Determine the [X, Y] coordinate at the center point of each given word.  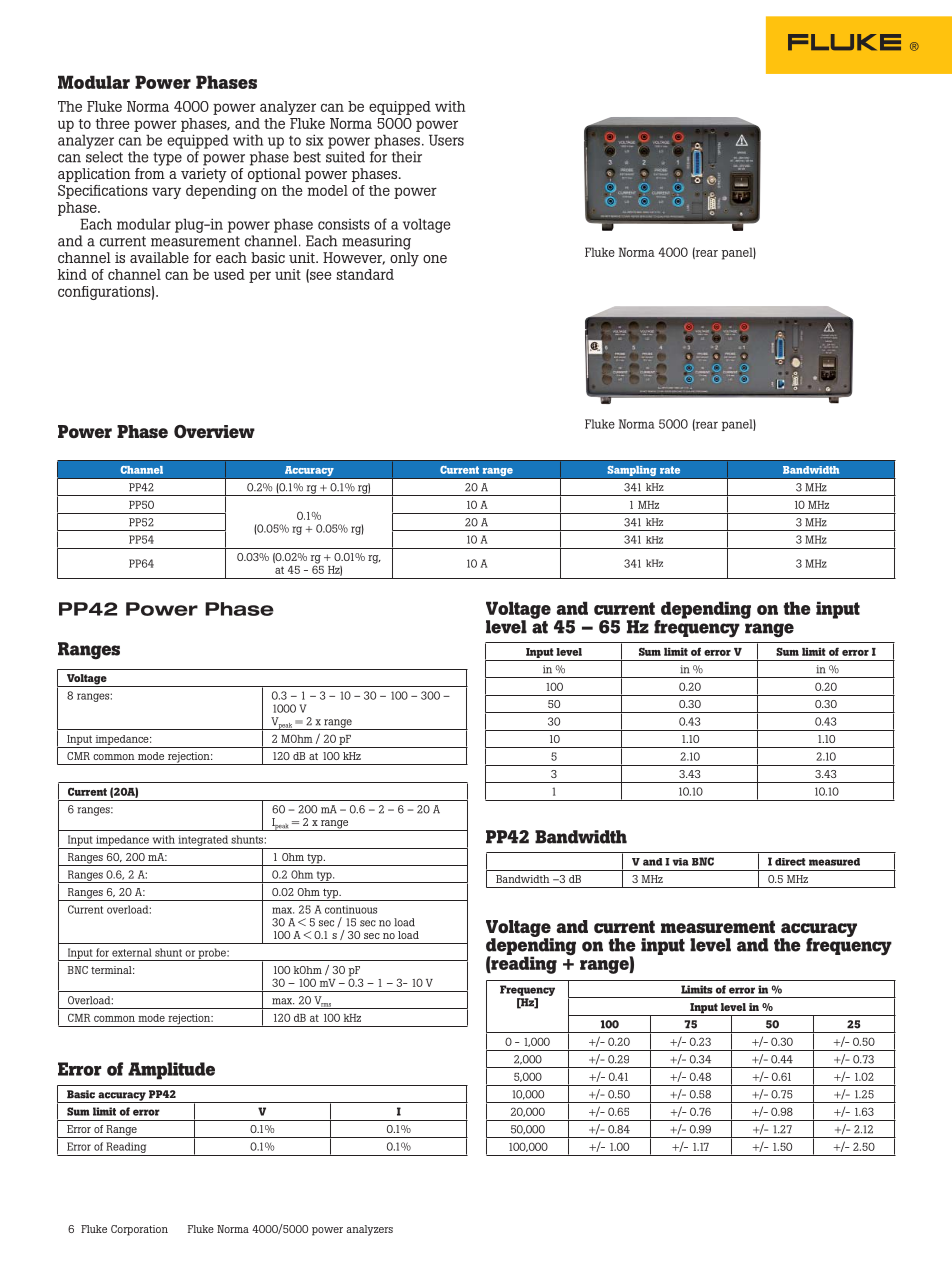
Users [446, 140]
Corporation [139, 1230]
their [407, 157]
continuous [351, 909]
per [260, 277]
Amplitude [171, 1071]
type [167, 159]
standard [365, 274]
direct [790, 862]
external [132, 952]
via [680, 862]
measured [834, 862]
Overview [214, 431]
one [435, 259]
